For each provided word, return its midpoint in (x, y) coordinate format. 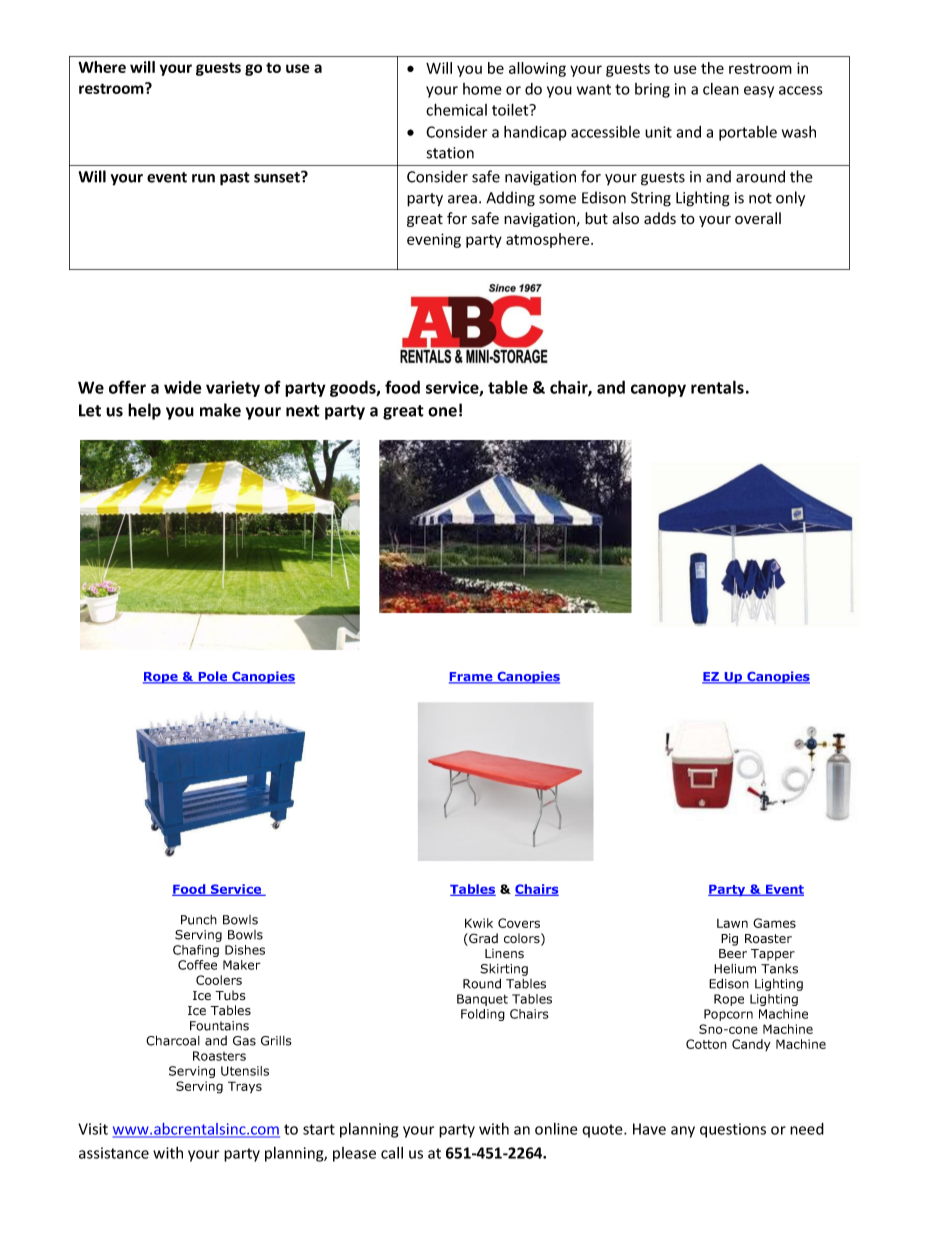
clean (721, 89)
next (303, 411)
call (392, 1153)
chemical (456, 109)
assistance (114, 1153)
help (144, 411)
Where (102, 67)
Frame (472, 678)
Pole (213, 677)
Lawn (732, 923)
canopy (658, 390)
